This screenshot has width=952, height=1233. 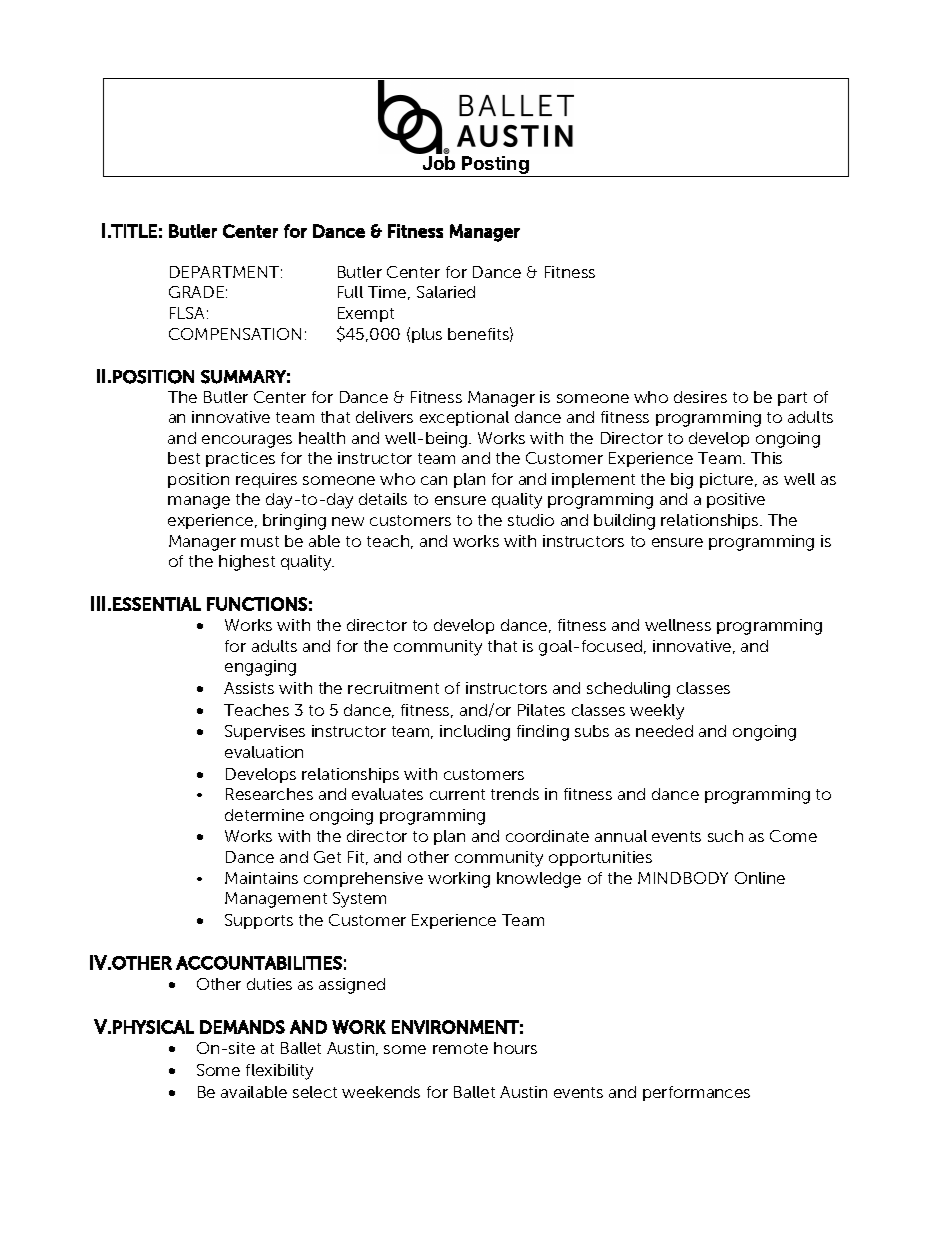 What do you see at coordinates (700, 397) in the screenshot?
I see `desires` at bounding box center [700, 397].
